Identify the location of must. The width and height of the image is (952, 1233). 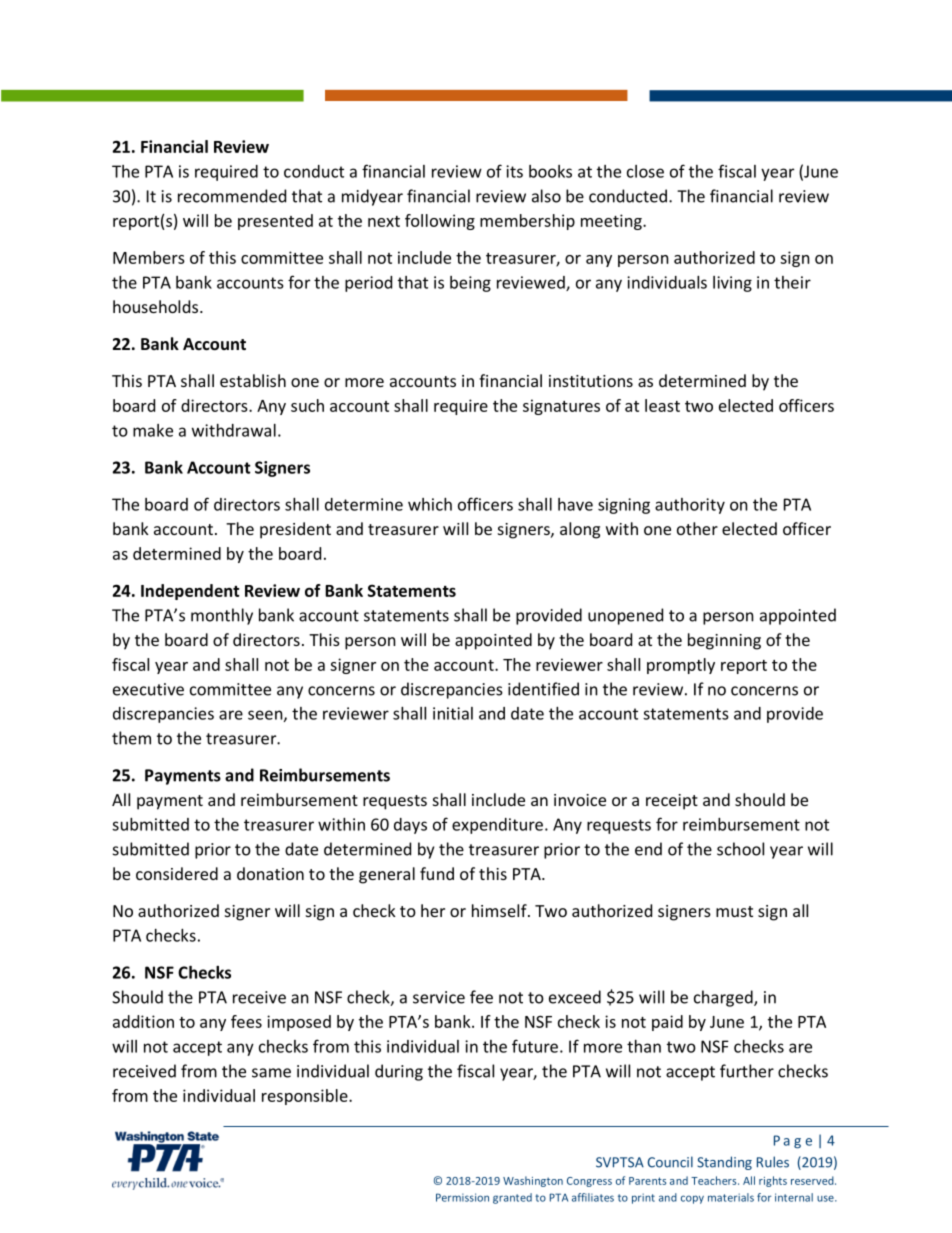
(734, 911).
